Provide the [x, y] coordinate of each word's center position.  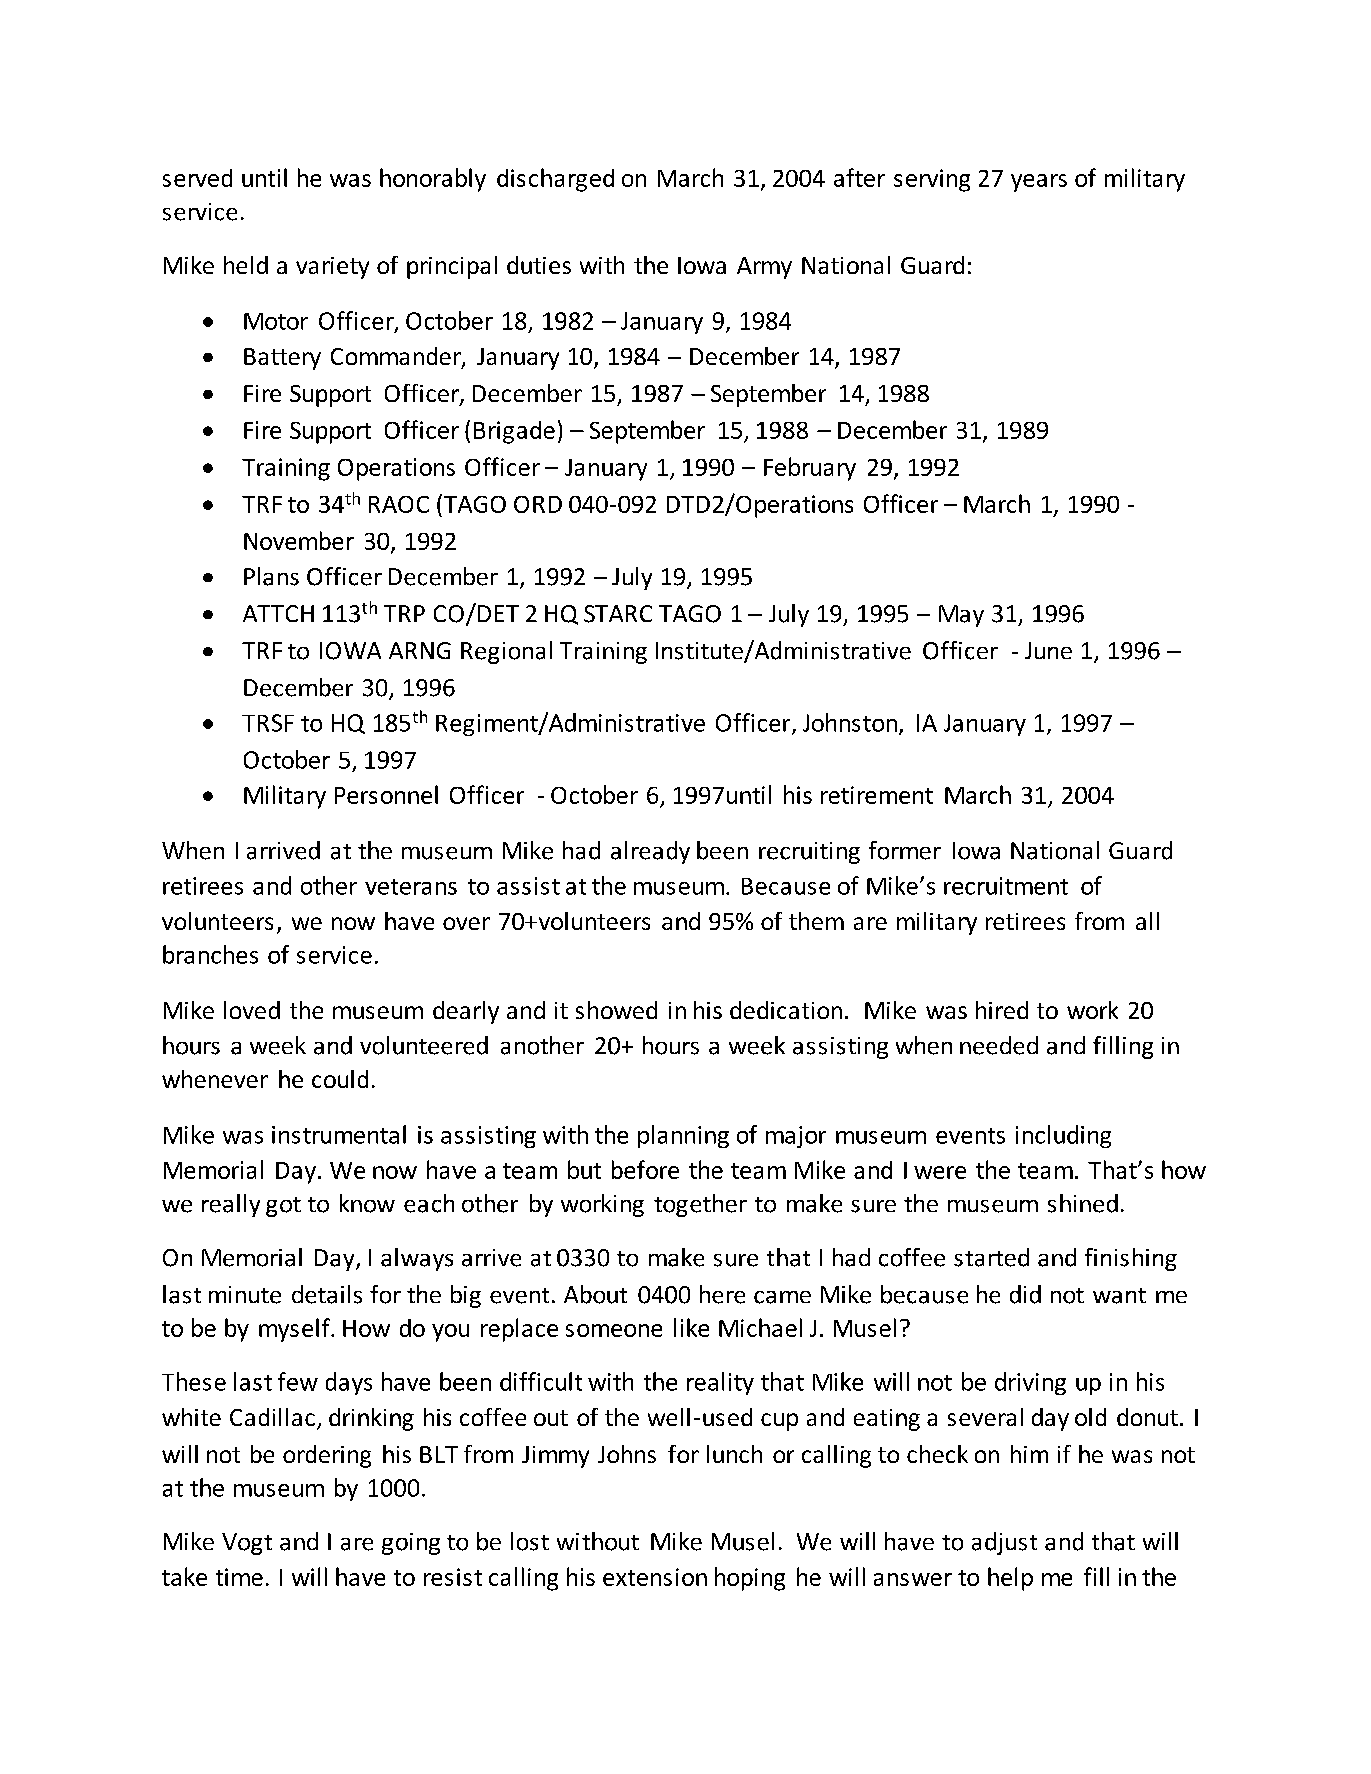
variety [332, 268]
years [1039, 183]
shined [1083, 1203]
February [810, 469]
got [283, 1207]
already [650, 852]
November [299, 540]
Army [764, 268]
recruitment [1006, 886]
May [961, 616]
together [700, 1205]
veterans [411, 887]
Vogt [247, 1544]
